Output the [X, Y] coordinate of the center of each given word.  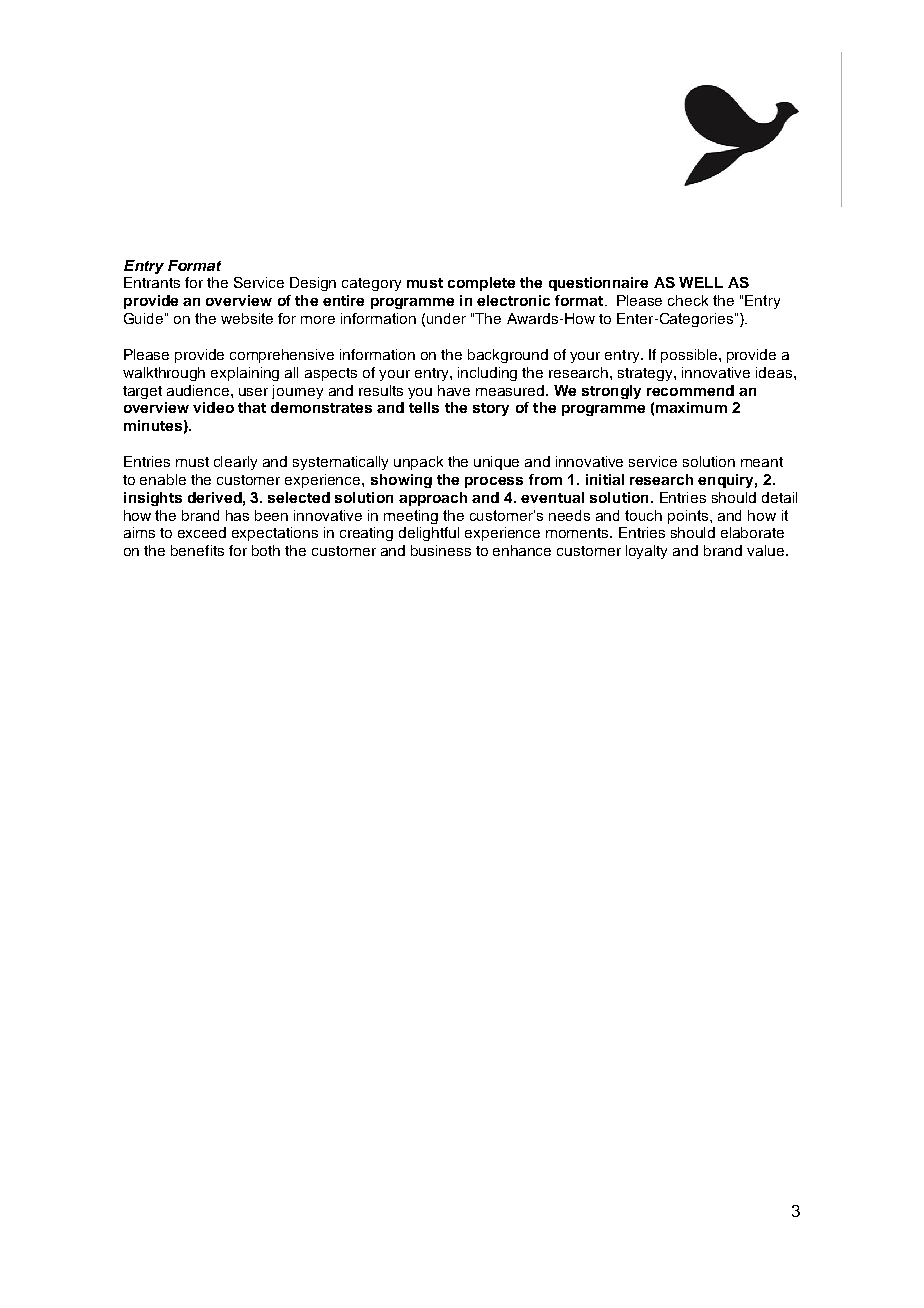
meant [762, 462]
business [441, 550]
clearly [235, 463]
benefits [197, 550]
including [487, 374]
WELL [701, 282]
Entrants [152, 282]
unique [496, 463]
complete [481, 284]
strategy [646, 374]
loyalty [646, 552]
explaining [245, 374]
